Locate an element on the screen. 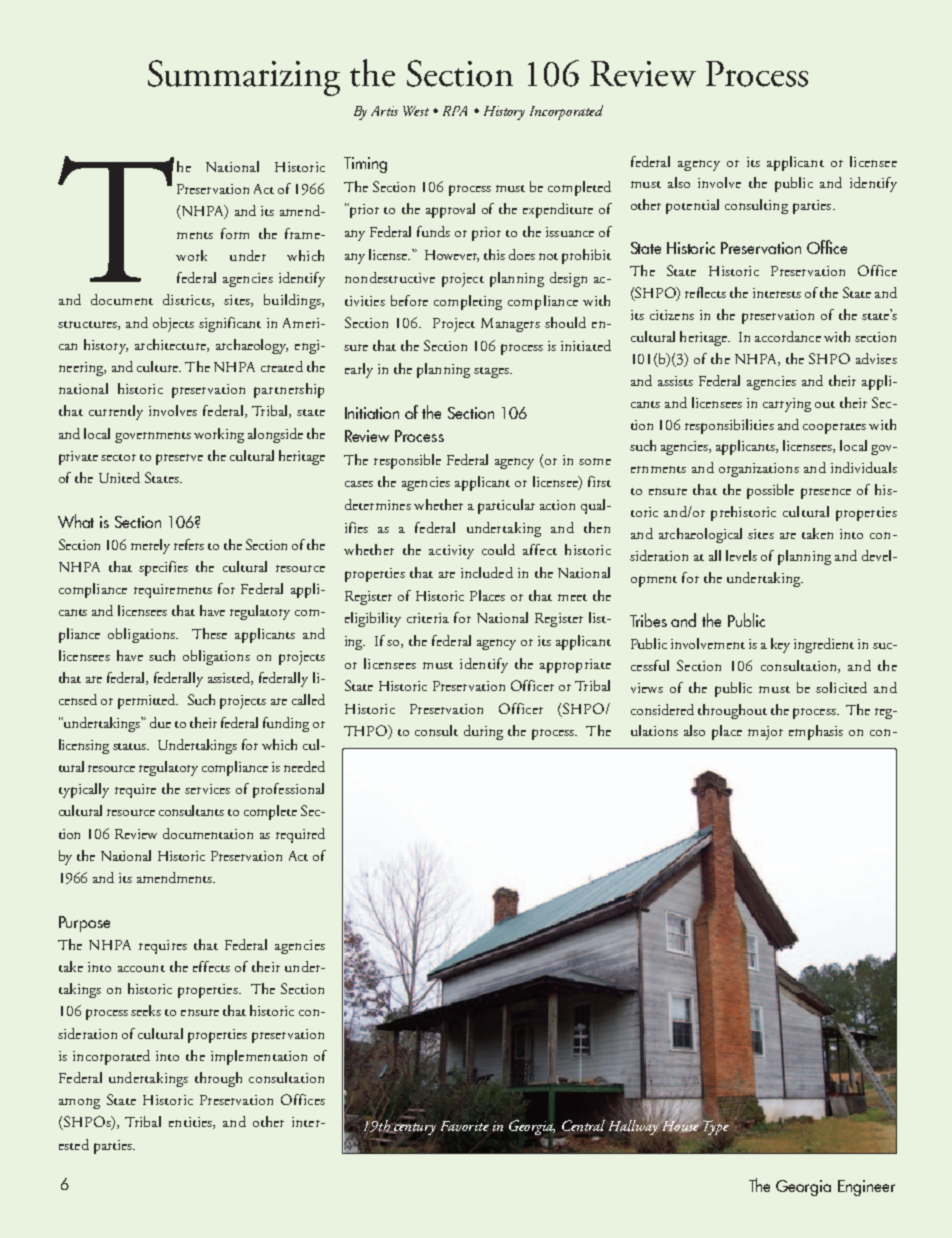 The width and height of the screenshot is (952, 1238). criteria is located at coordinates (428, 618).
